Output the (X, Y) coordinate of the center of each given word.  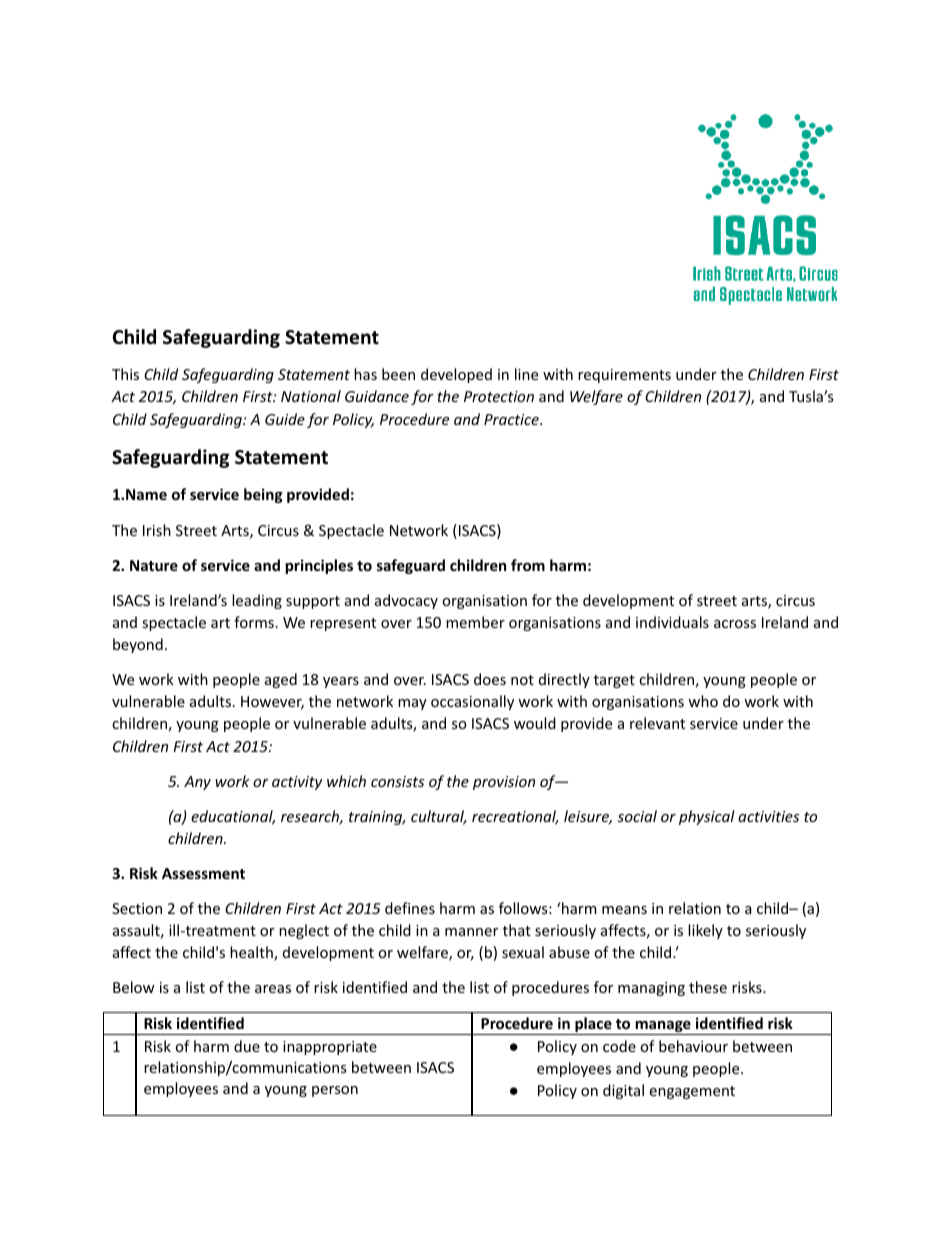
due (247, 1046)
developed (456, 375)
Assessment (203, 873)
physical (707, 817)
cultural (439, 817)
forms (254, 622)
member (475, 622)
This (125, 374)
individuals (672, 622)
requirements (624, 376)
